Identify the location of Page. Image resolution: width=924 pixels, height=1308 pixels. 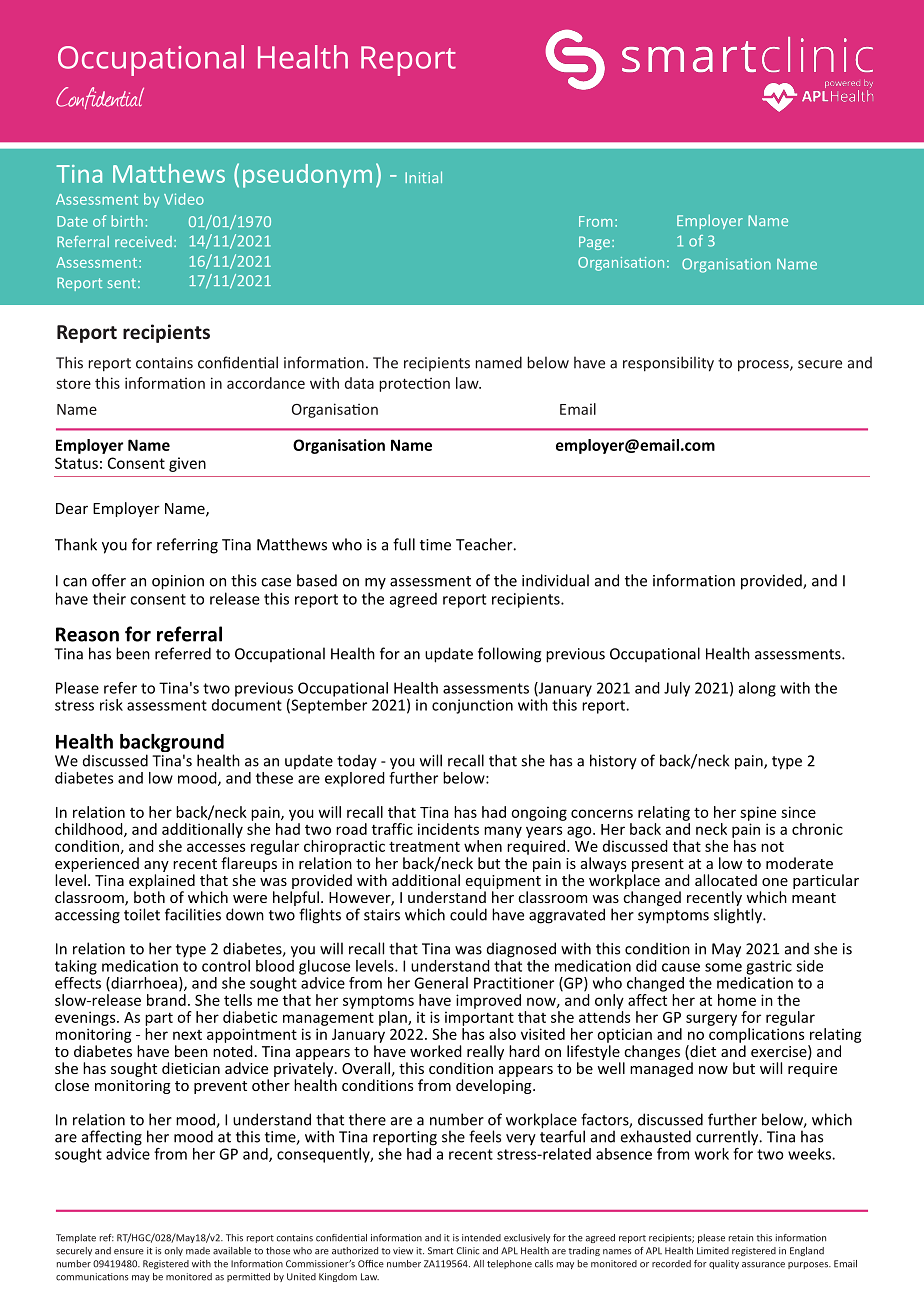
(594, 243).
